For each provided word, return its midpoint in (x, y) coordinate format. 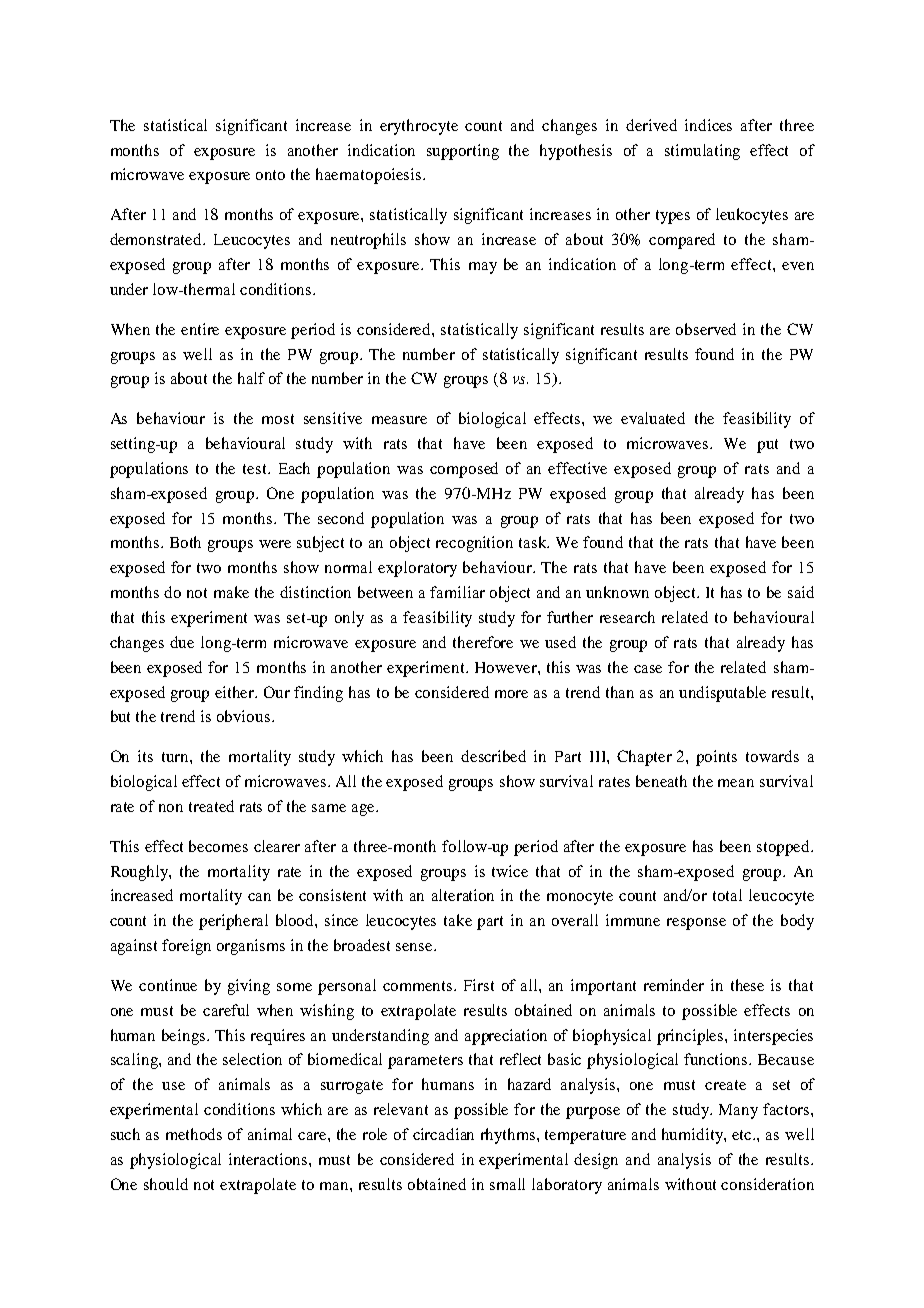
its (145, 756)
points (716, 758)
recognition (474, 544)
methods (194, 1134)
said (801, 592)
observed (706, 329)
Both (185, 542)
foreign (186, 947)
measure (399, 420)
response (696, 924)
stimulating (702, 152)
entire (200, 329)
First (479, 985)
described (493, 756)
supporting (463, 152)
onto (270, 175)
